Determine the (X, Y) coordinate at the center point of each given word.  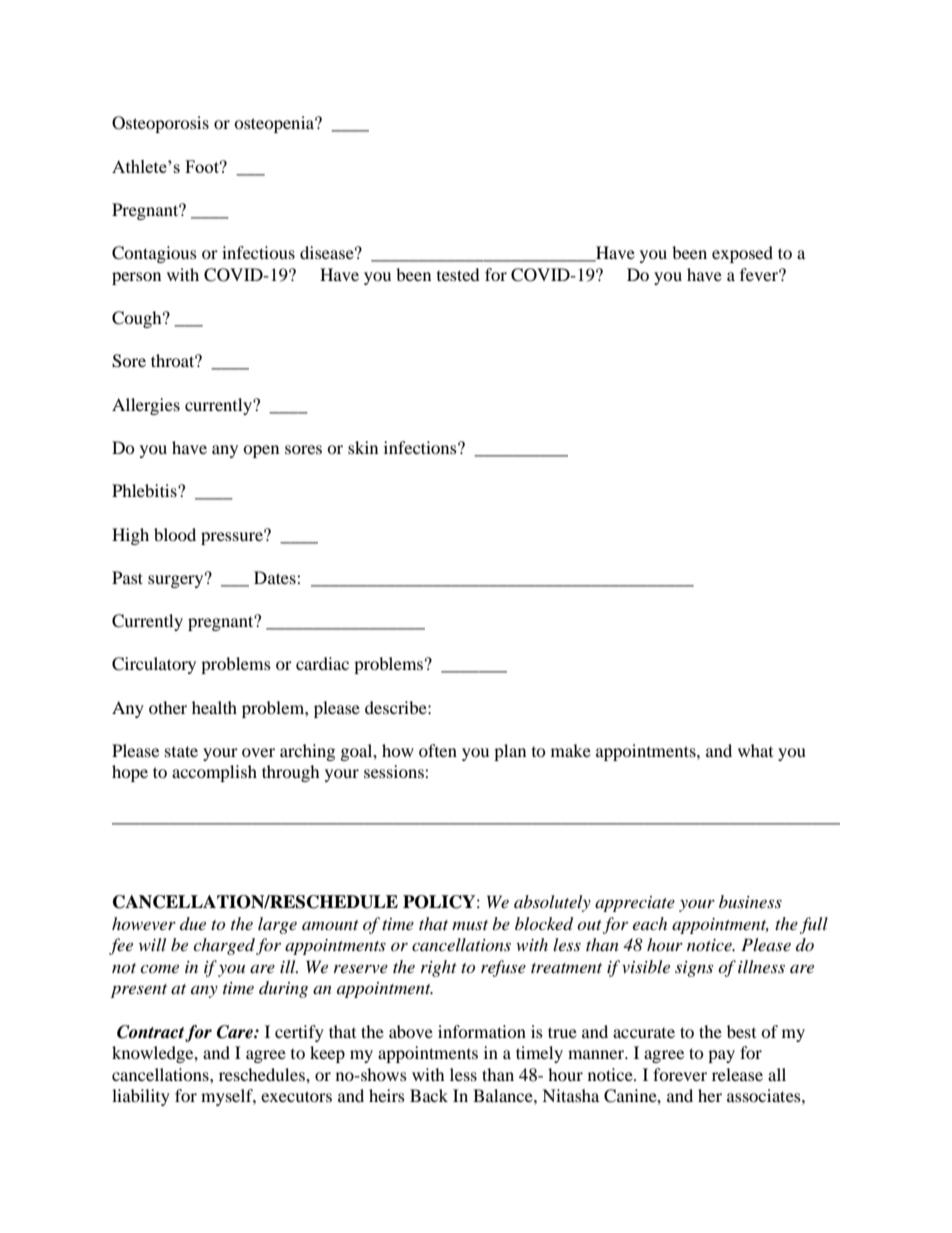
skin (363, 447)
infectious (258, 252)
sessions (395, 771)
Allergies (146, 406)
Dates (276, 577)
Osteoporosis (160, 124)
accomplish (214, 773)
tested (458, 274)
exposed (742, 254)
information (482, 1031)
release (737, 1074)
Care (236, 1032)
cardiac (322, 663)
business (750, 901)
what (755, 750)
